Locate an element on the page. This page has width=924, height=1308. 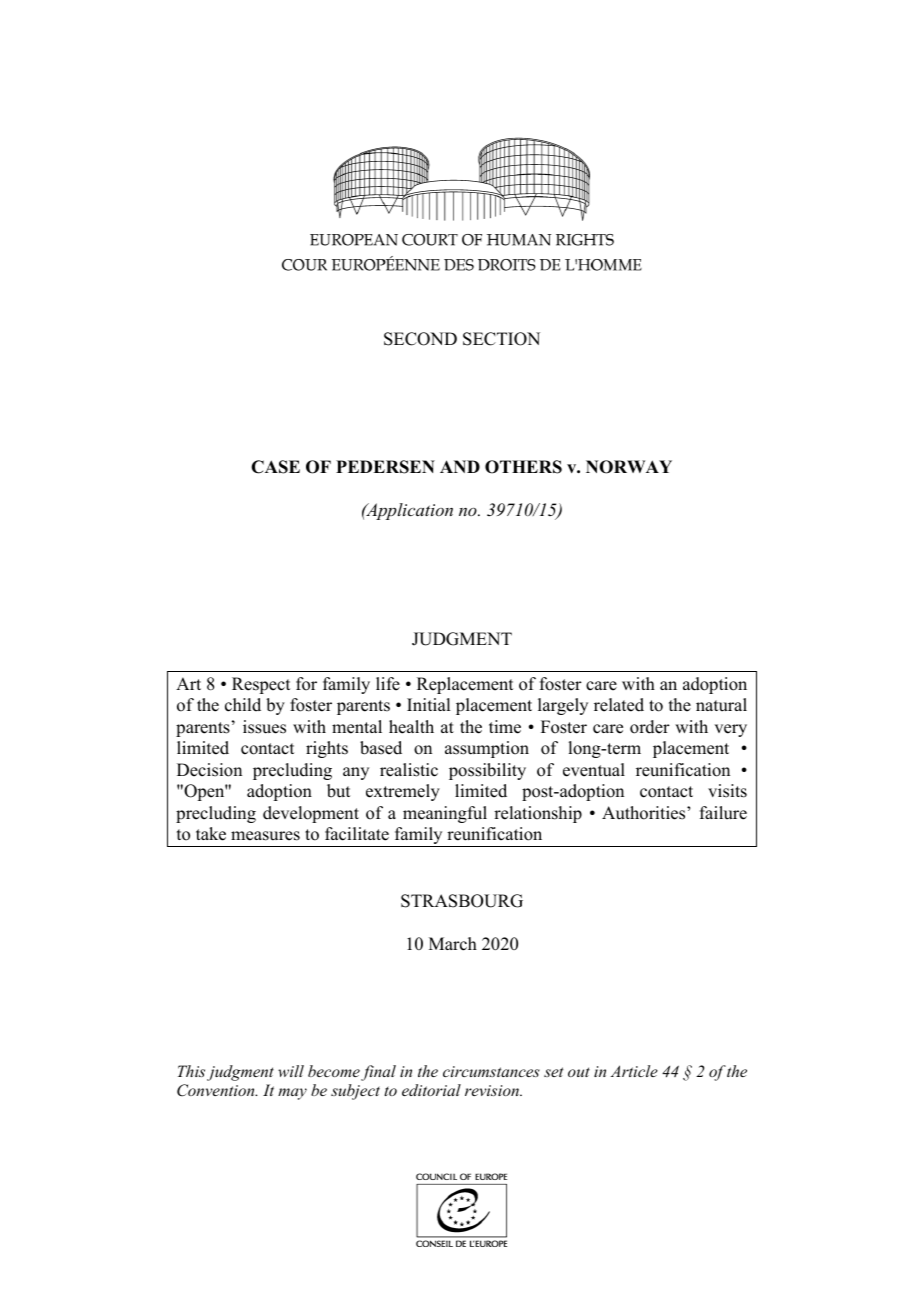
failure is located at coordinates (723, 813).
